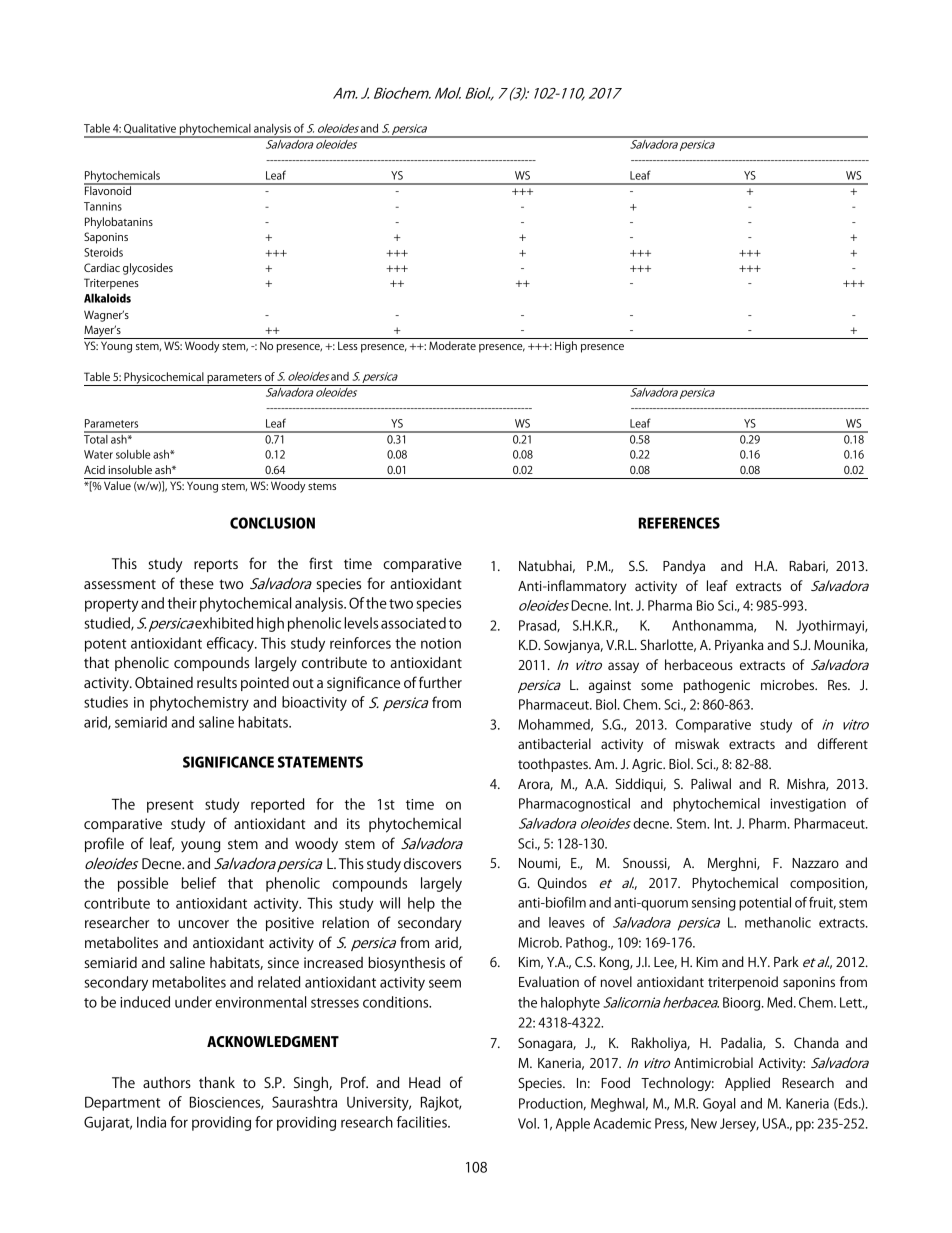 The width and height of the page is (952, 1233). What do you see at coordinates (97, 438) in the page?
I see `Total` at bounding box center [97, 438].
